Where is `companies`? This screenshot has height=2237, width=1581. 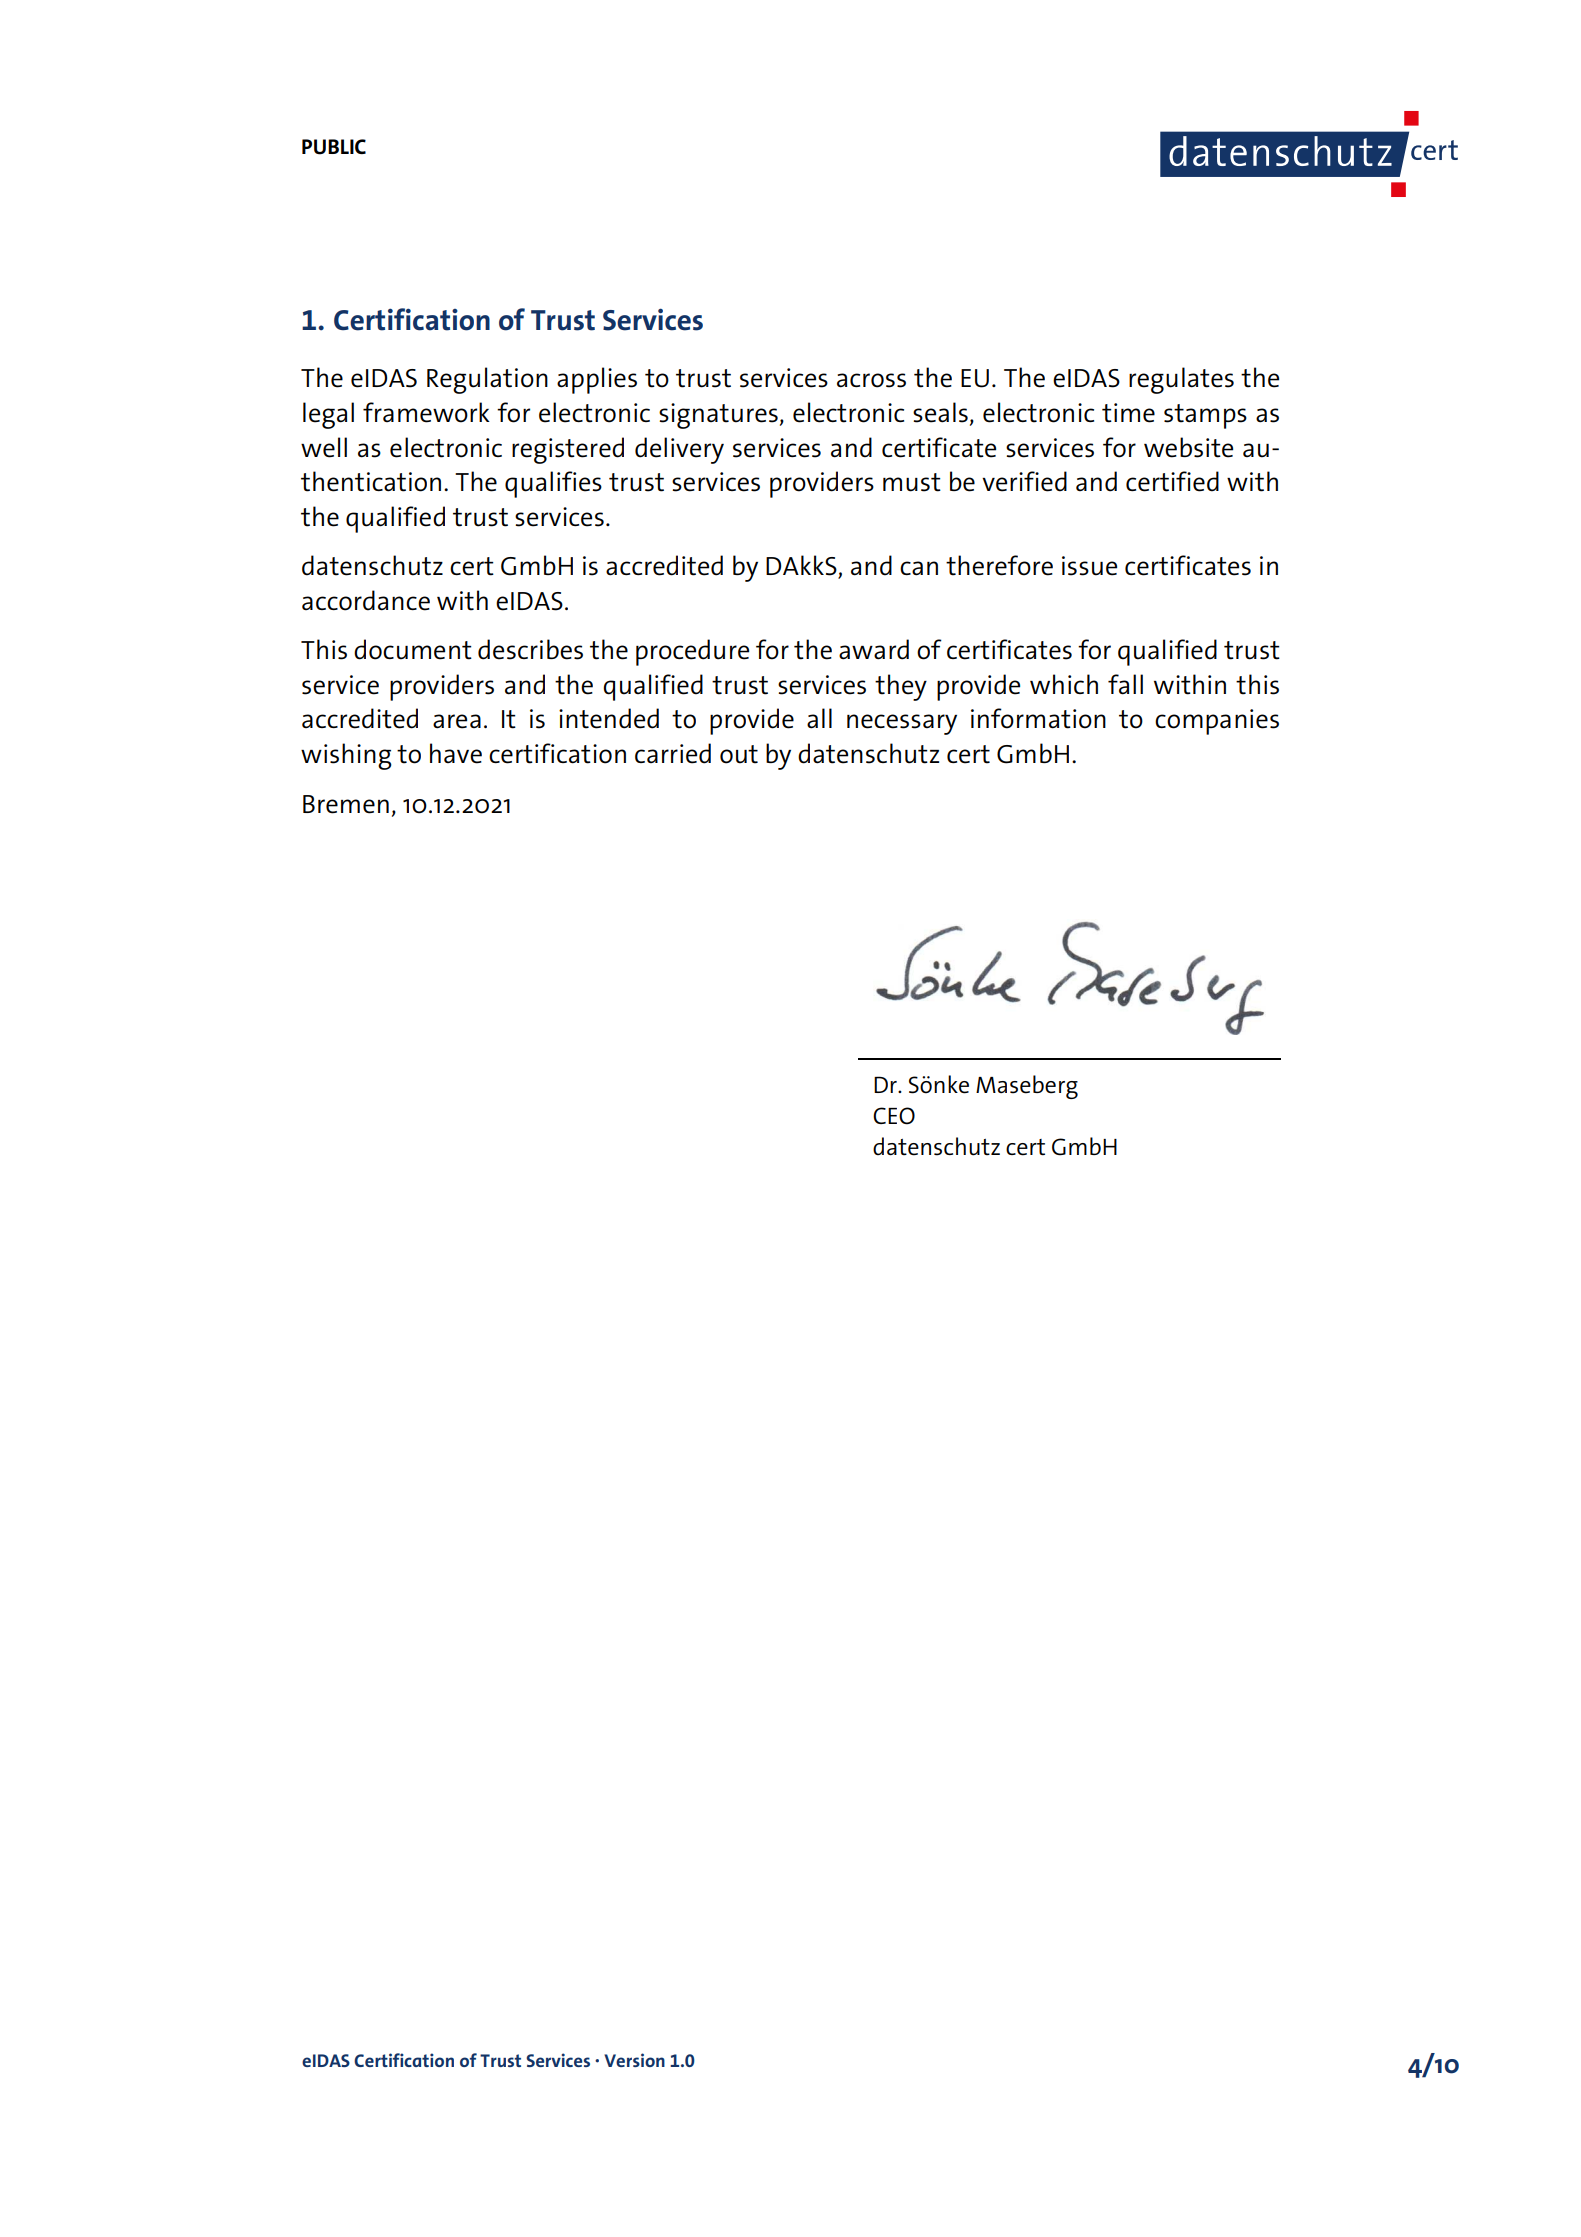
companies is located at coordinates (1217, 722).
